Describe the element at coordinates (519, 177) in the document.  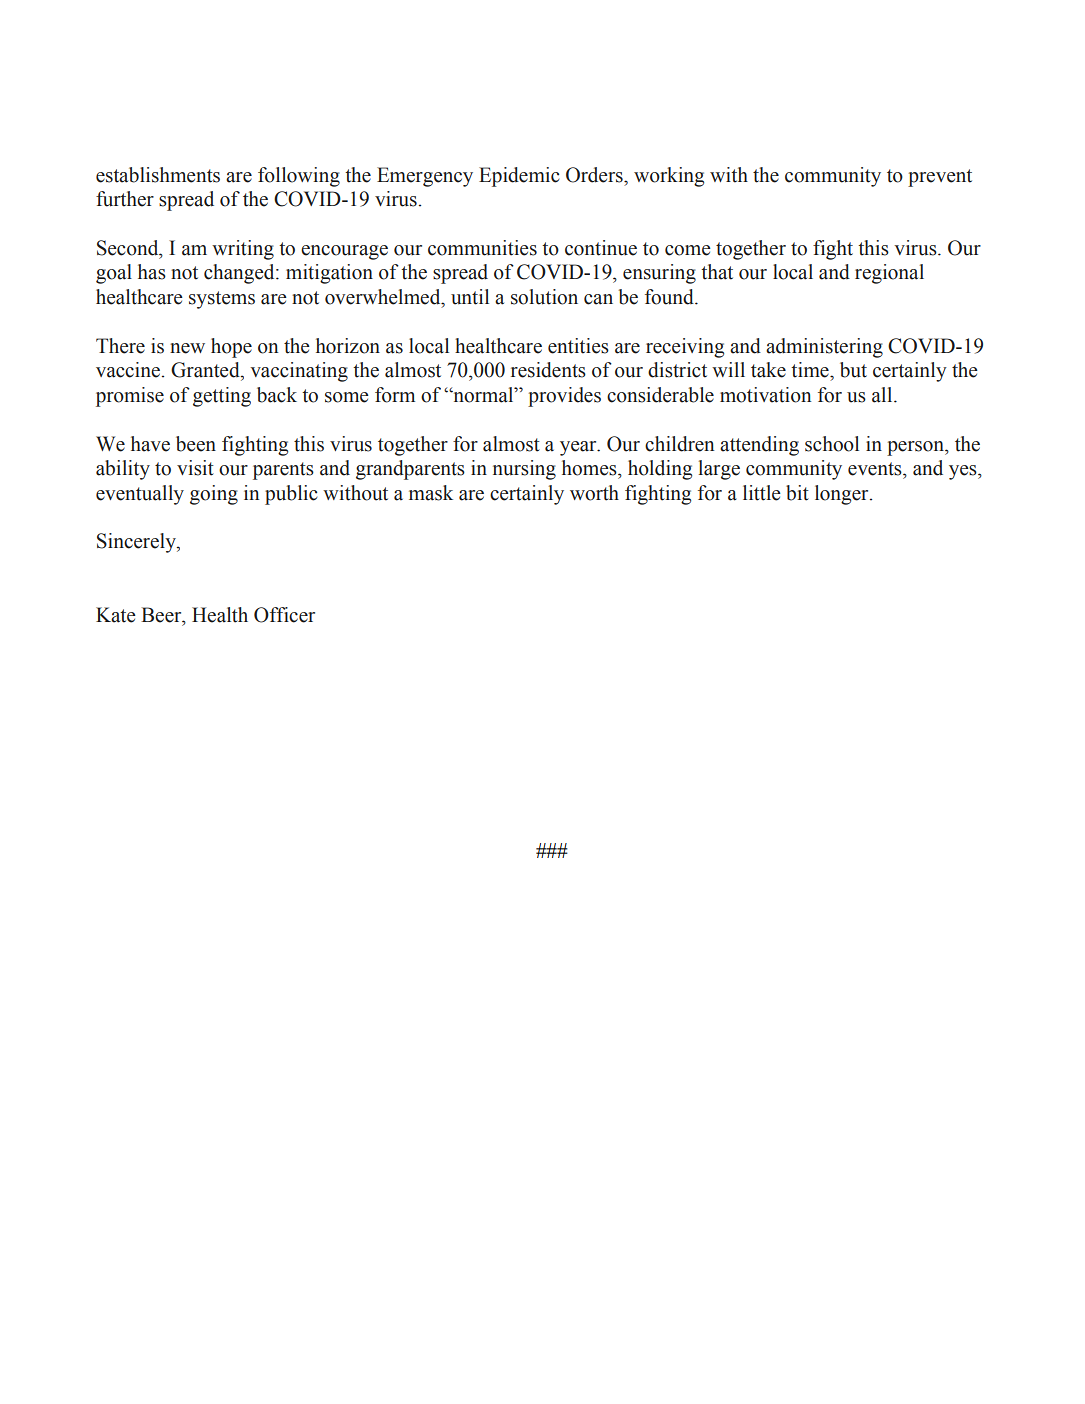
I see `Epidemic` at that location.
